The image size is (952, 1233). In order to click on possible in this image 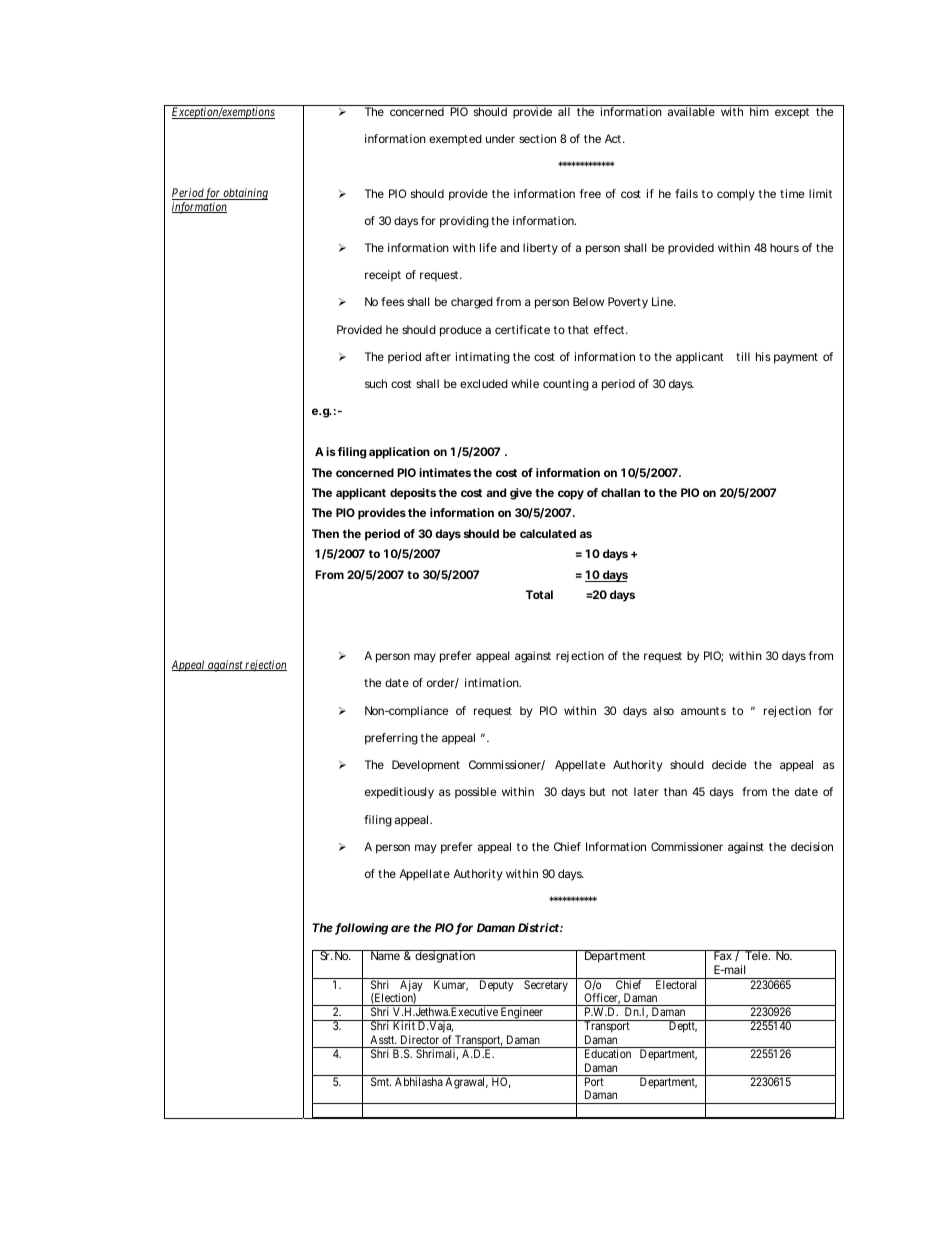, I will do `click(475, 793)`.
